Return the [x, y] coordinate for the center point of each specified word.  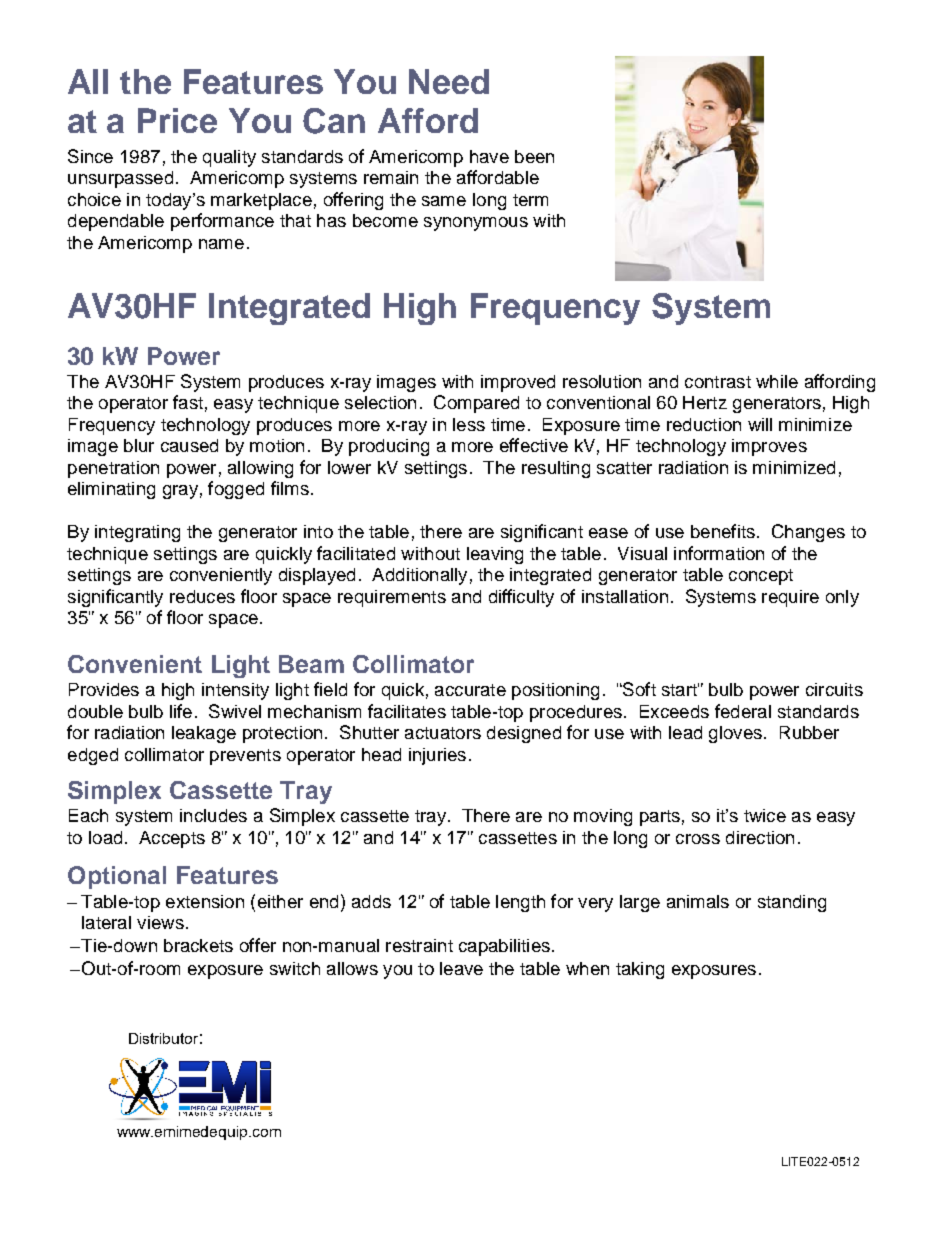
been [534, 156]
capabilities [504, 947]
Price [177, 120]
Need [449, 81]
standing [792, 903]
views [160, 922]
